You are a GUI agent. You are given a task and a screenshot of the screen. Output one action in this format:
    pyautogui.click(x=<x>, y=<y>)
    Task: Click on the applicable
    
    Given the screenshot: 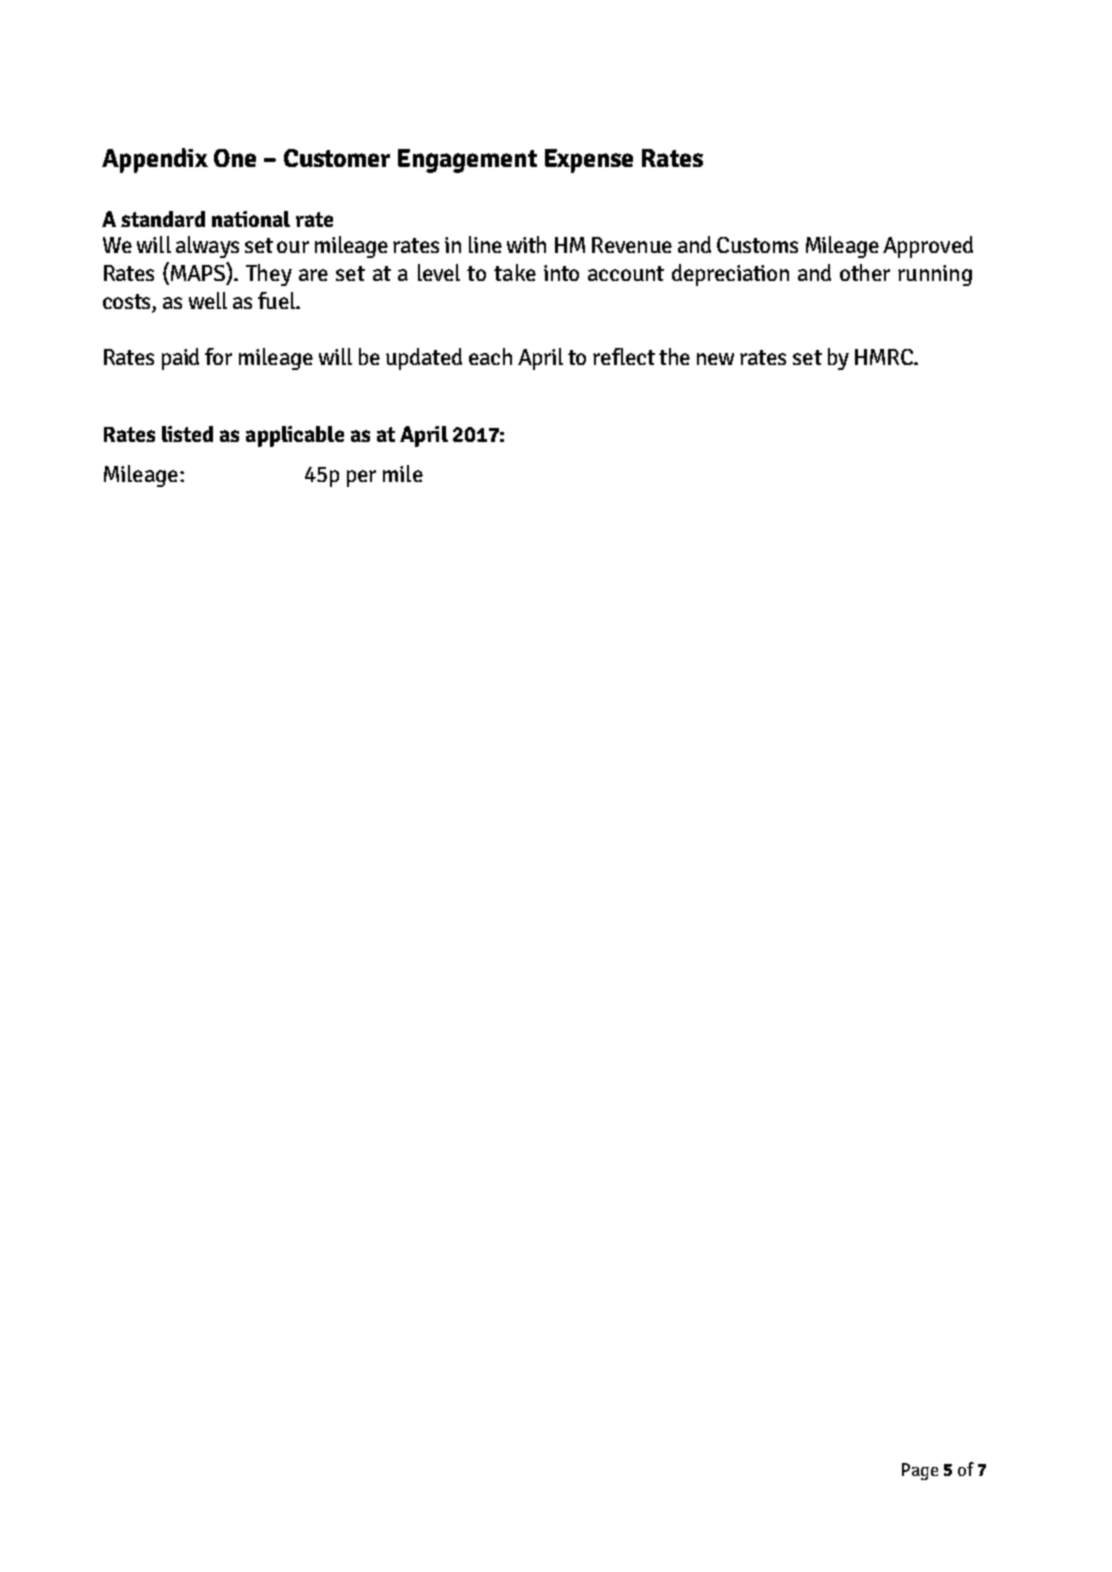 What is the action you would take?
    pyautogui.click(x=295, y=436)
